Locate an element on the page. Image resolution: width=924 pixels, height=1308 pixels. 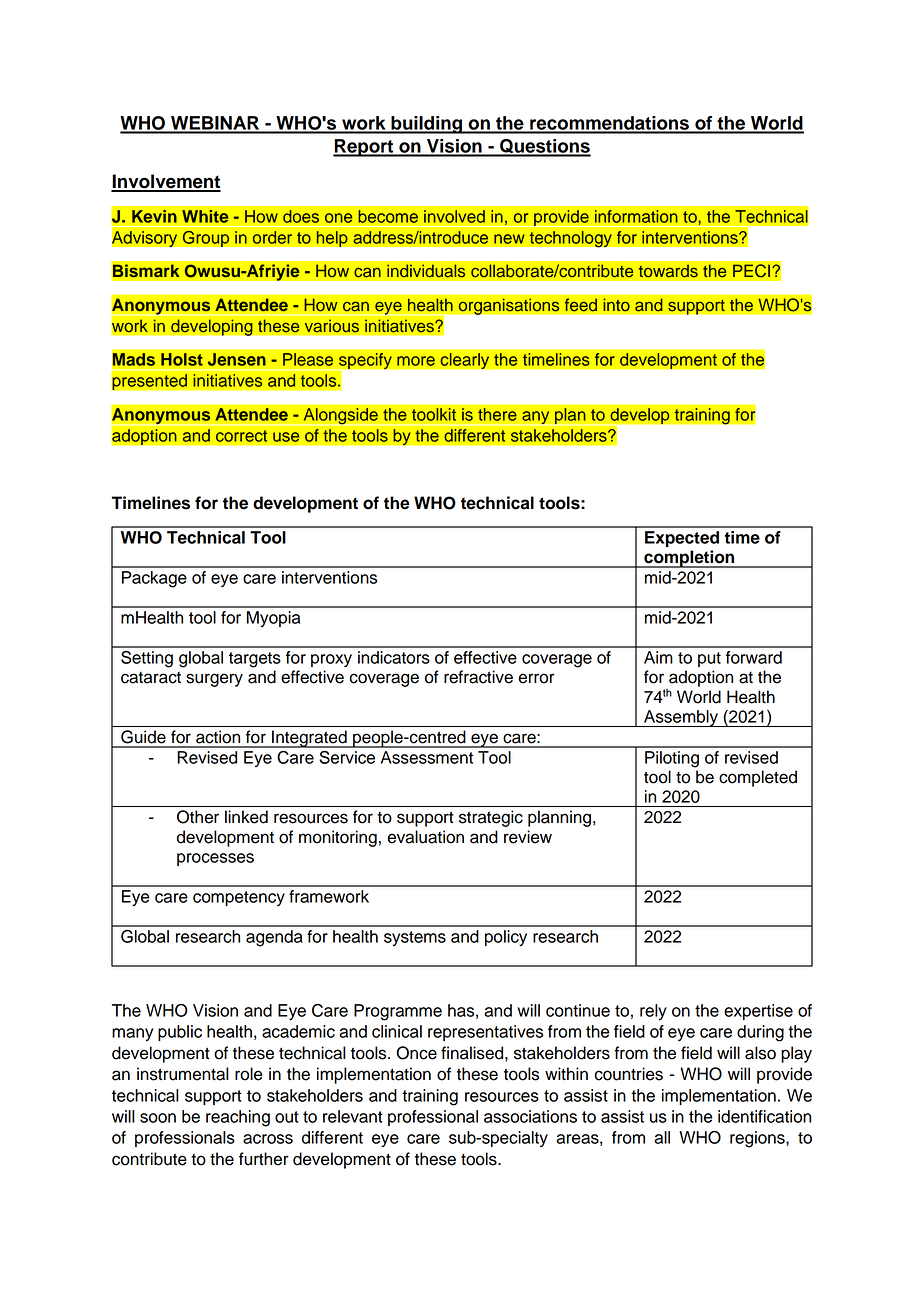
correct is located at coordinates (241, 436).
